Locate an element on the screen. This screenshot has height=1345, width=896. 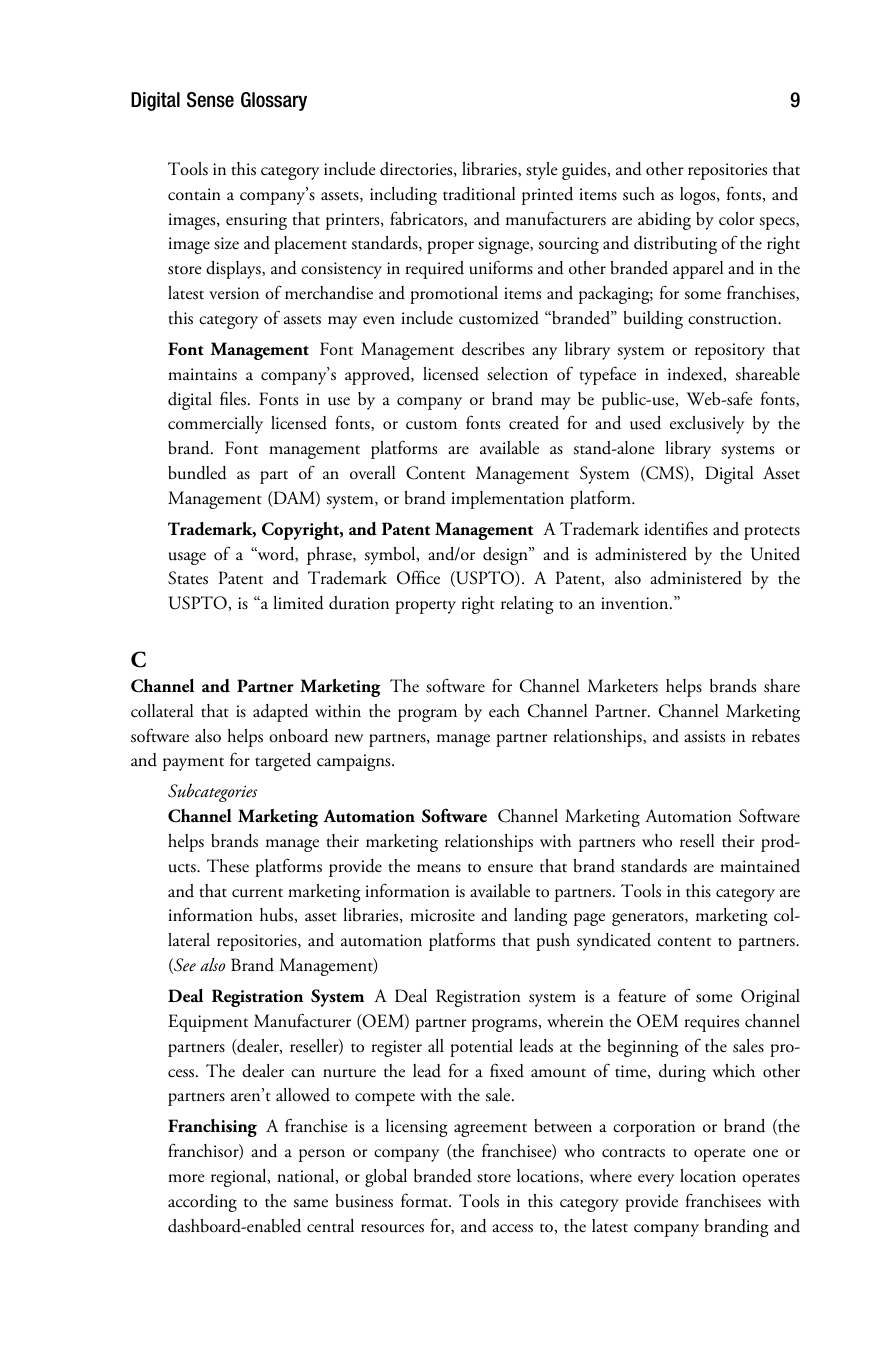
Glossary is located at coordinates (274, 101).
